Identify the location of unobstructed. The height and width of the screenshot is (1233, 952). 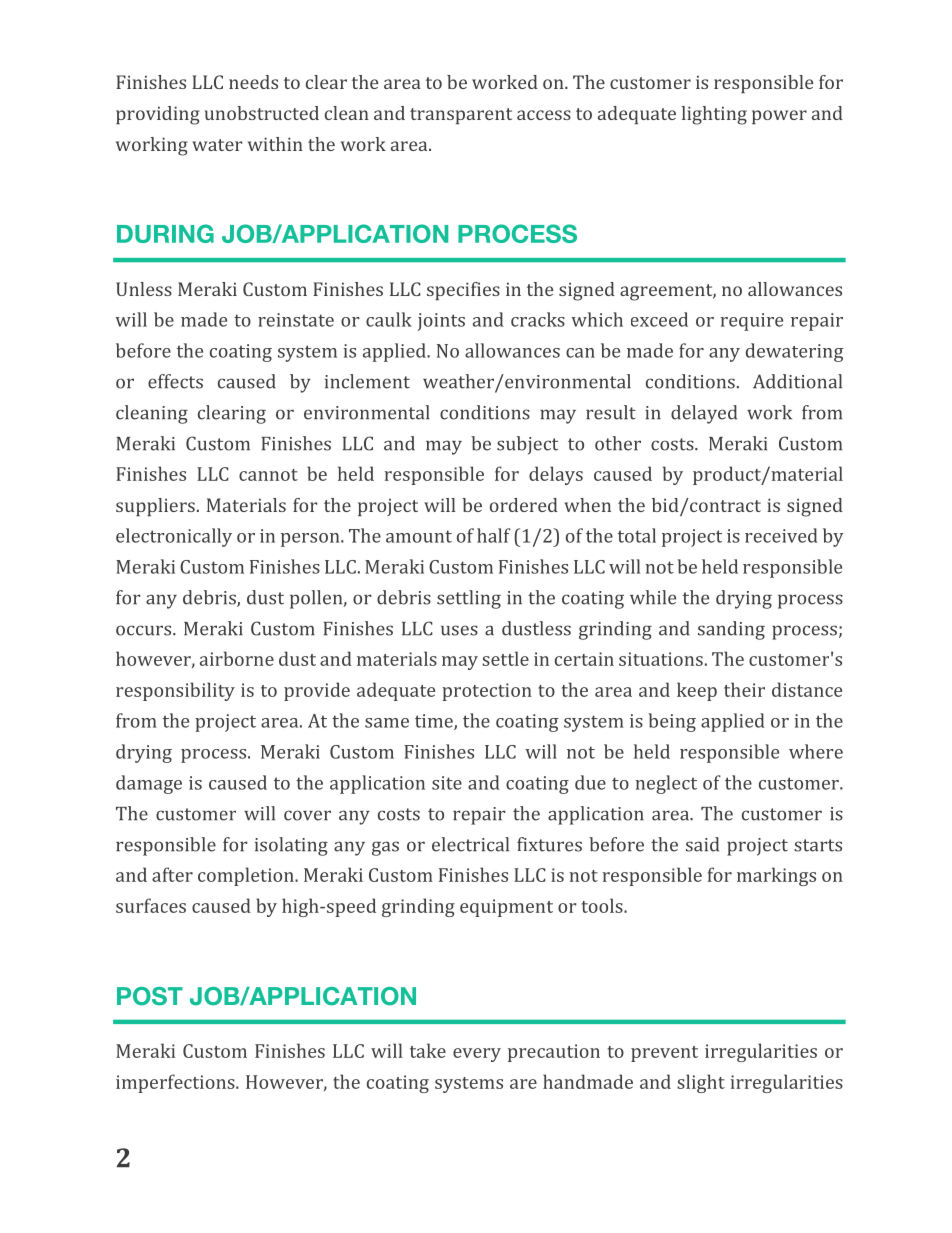
(262, 113).
